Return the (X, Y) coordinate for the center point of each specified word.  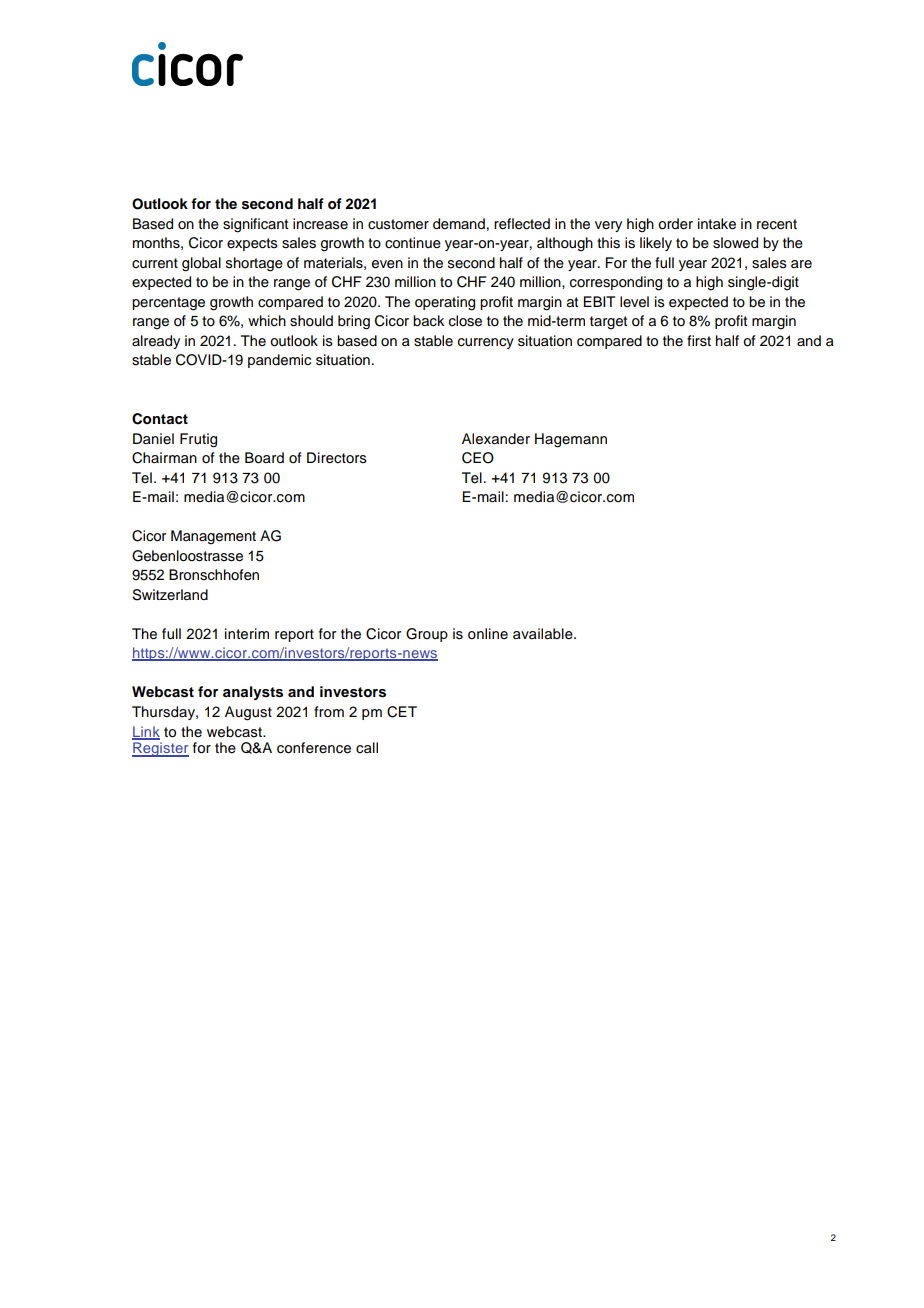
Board (264, 458)
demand (459, 224)
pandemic (279, 361)
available (544, 634)
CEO (478, 458)
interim (247, 634)
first (699, 341)
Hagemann (571, 440)
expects (252, 244)
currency (486, 343)
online (488, 634)
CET (402, 712)
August (248, 713)
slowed (735, 243)
